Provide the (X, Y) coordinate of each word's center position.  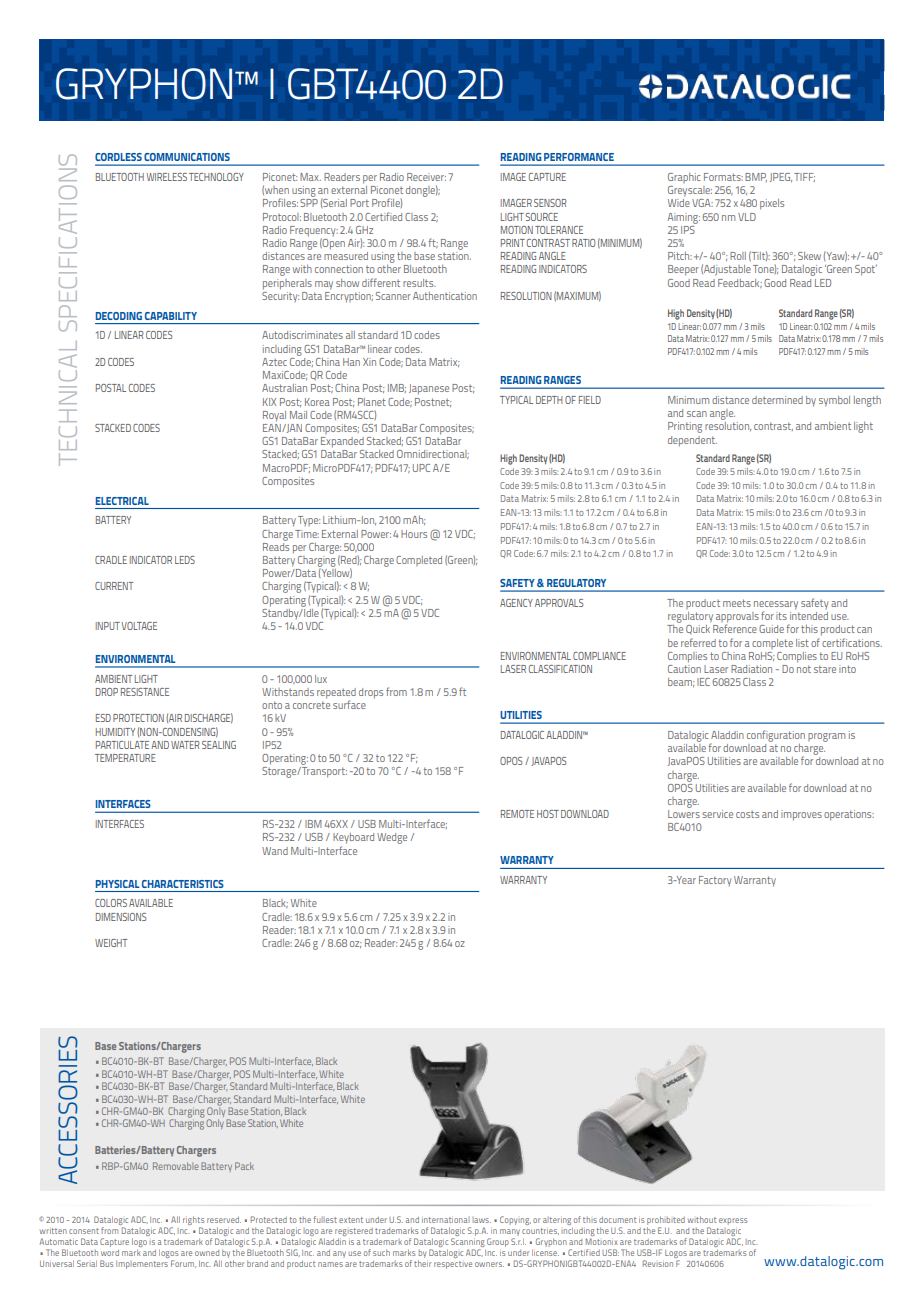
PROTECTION (138, 718)
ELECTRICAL (122, 501)
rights (193, 1222)
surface (349, 704)
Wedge (392, 838)
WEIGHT (111, 943)
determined (777, 400)
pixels (772, 204)
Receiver (426, 177)
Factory (715, 881)
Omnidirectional (433, 454)
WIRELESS (167, 177)
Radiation (751, 669)
